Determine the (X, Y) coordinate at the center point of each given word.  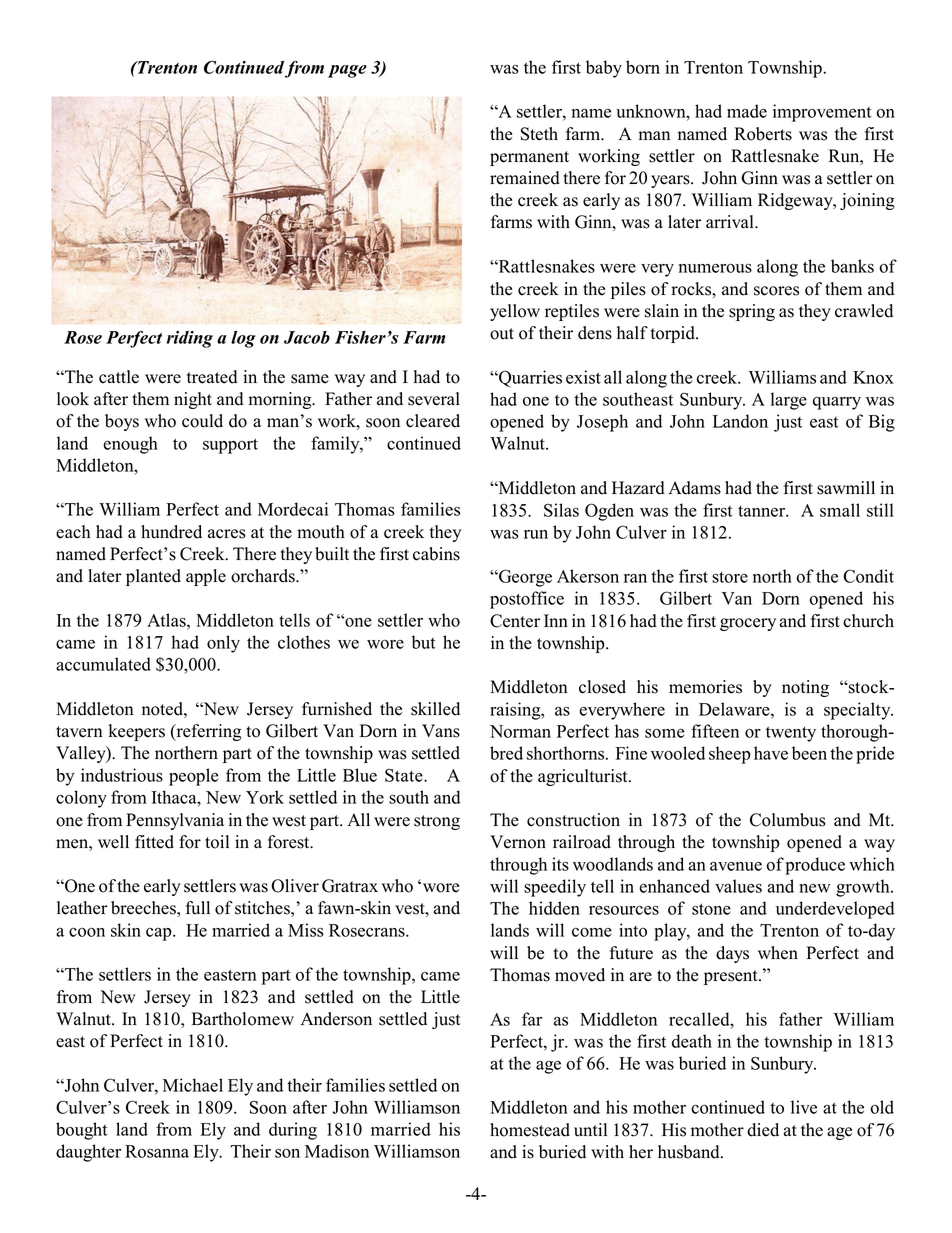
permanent (529, 158)
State (405, 775)
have (771, 753)
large (789, 401)
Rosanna (157, 1151)
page (347, 71)
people (193, 777)
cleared (433, 421)
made (747, 111)
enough (130, 445)
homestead (530, 1130)
